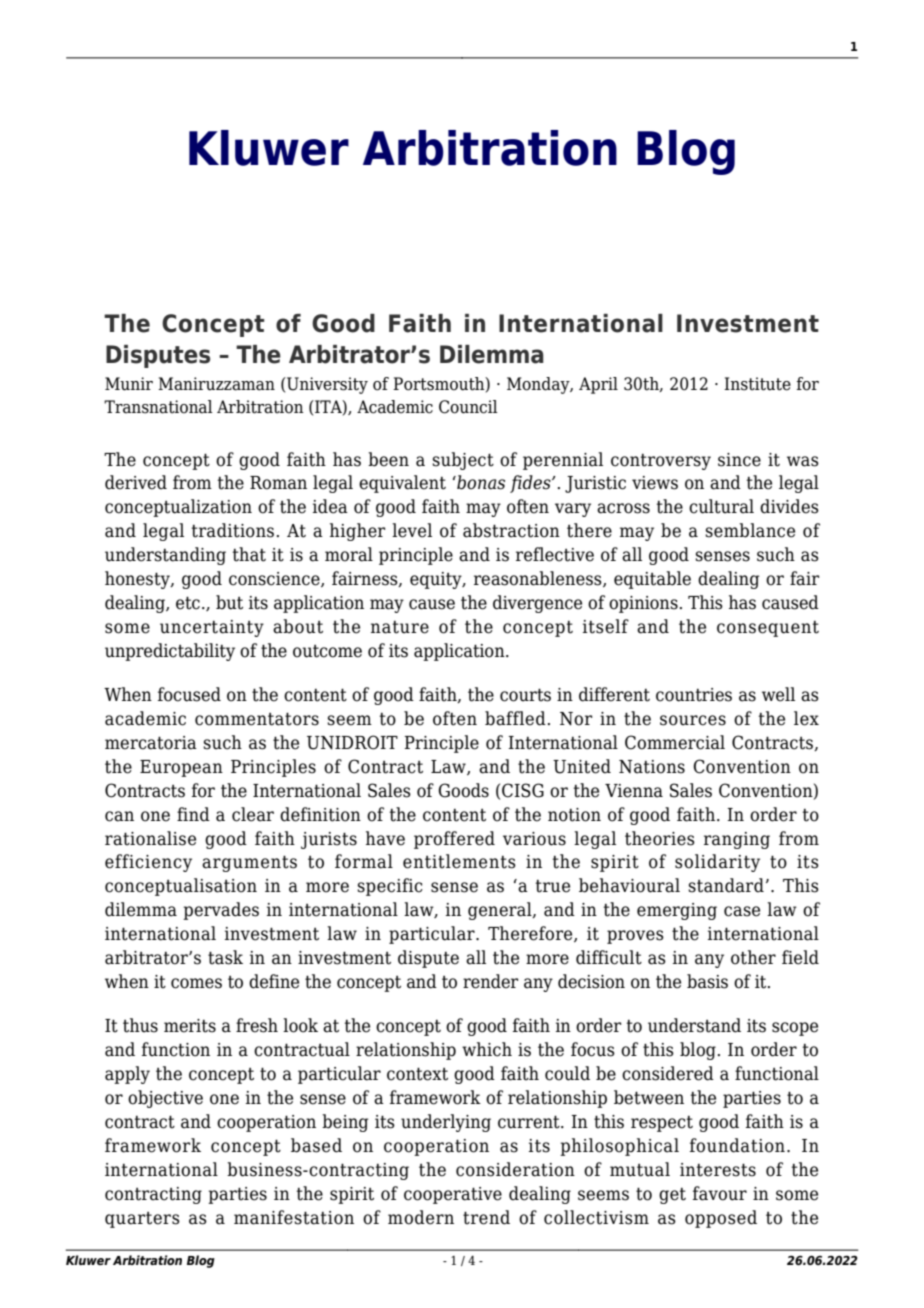  I want to click on Institute, so click(757, 384).
